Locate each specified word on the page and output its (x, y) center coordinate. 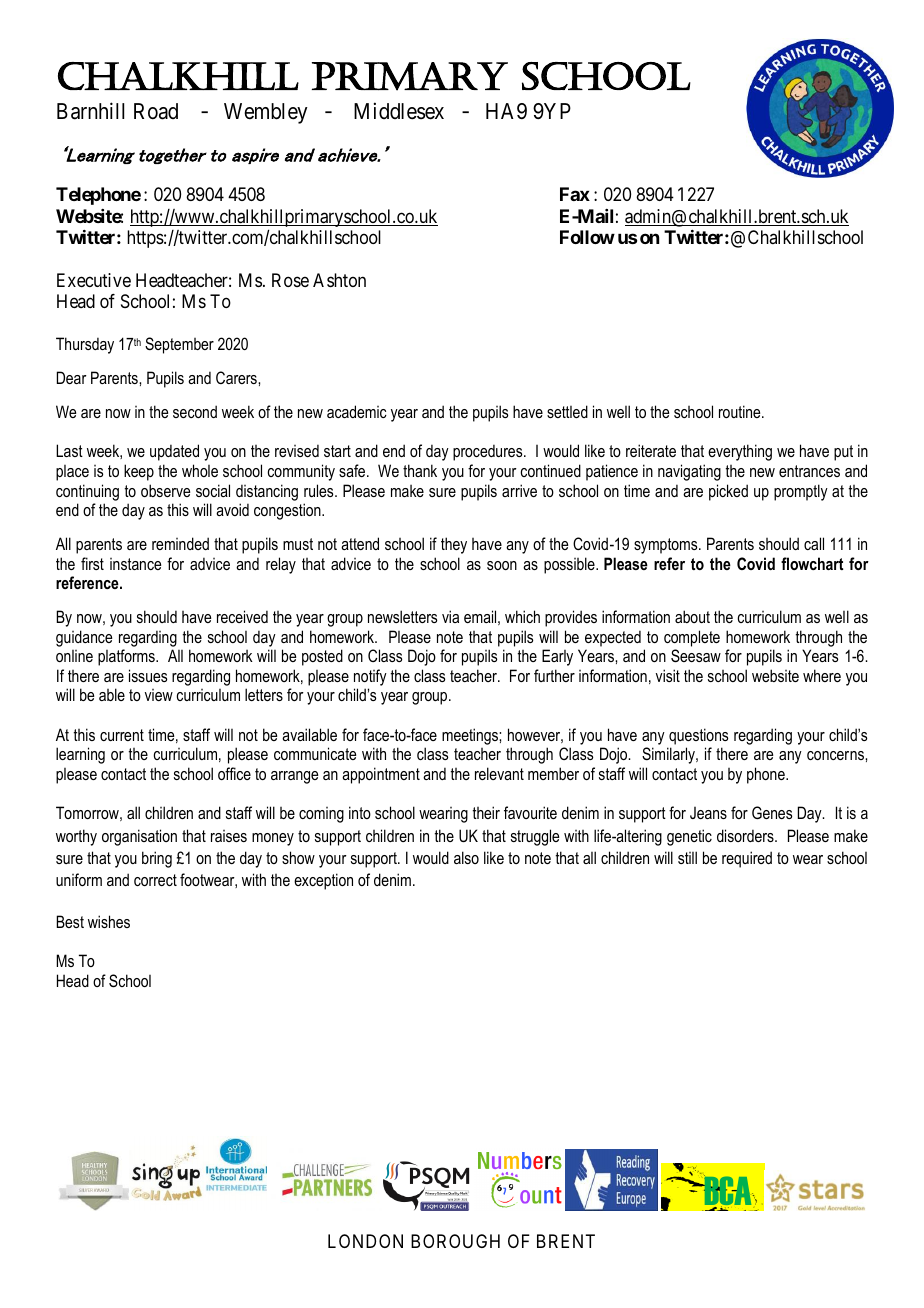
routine (741, 411)
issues (148, 675)
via (450, 616)
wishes (109, 921)
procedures (489, 452)
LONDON (365, 1241)
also (466, 857)
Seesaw (696, 656)
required (747, 859)
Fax (575, 194)
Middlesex (399, 111)
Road (156, 111)
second (195, 411)
